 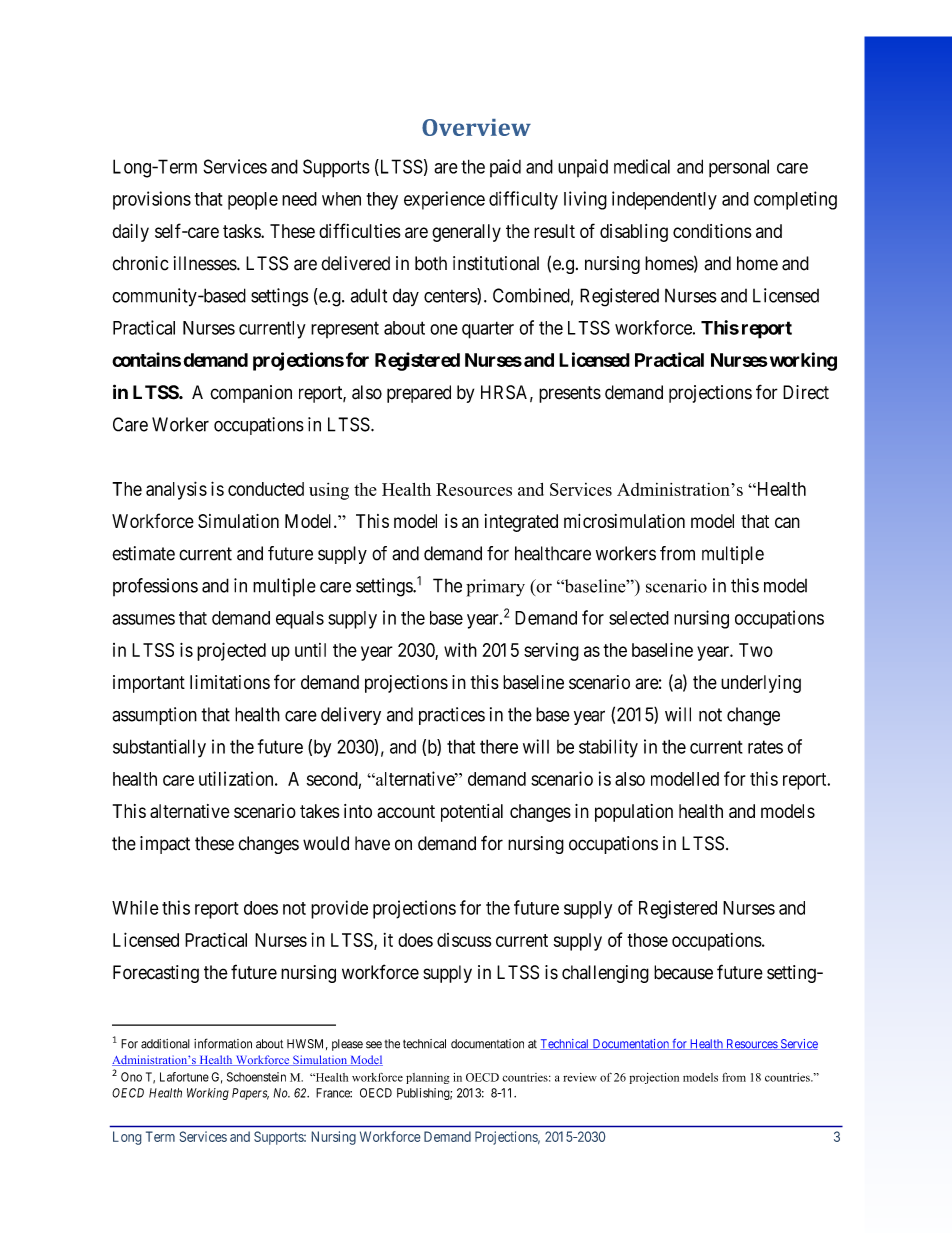 I want to click on prepared, so click(x=419, y=394).
